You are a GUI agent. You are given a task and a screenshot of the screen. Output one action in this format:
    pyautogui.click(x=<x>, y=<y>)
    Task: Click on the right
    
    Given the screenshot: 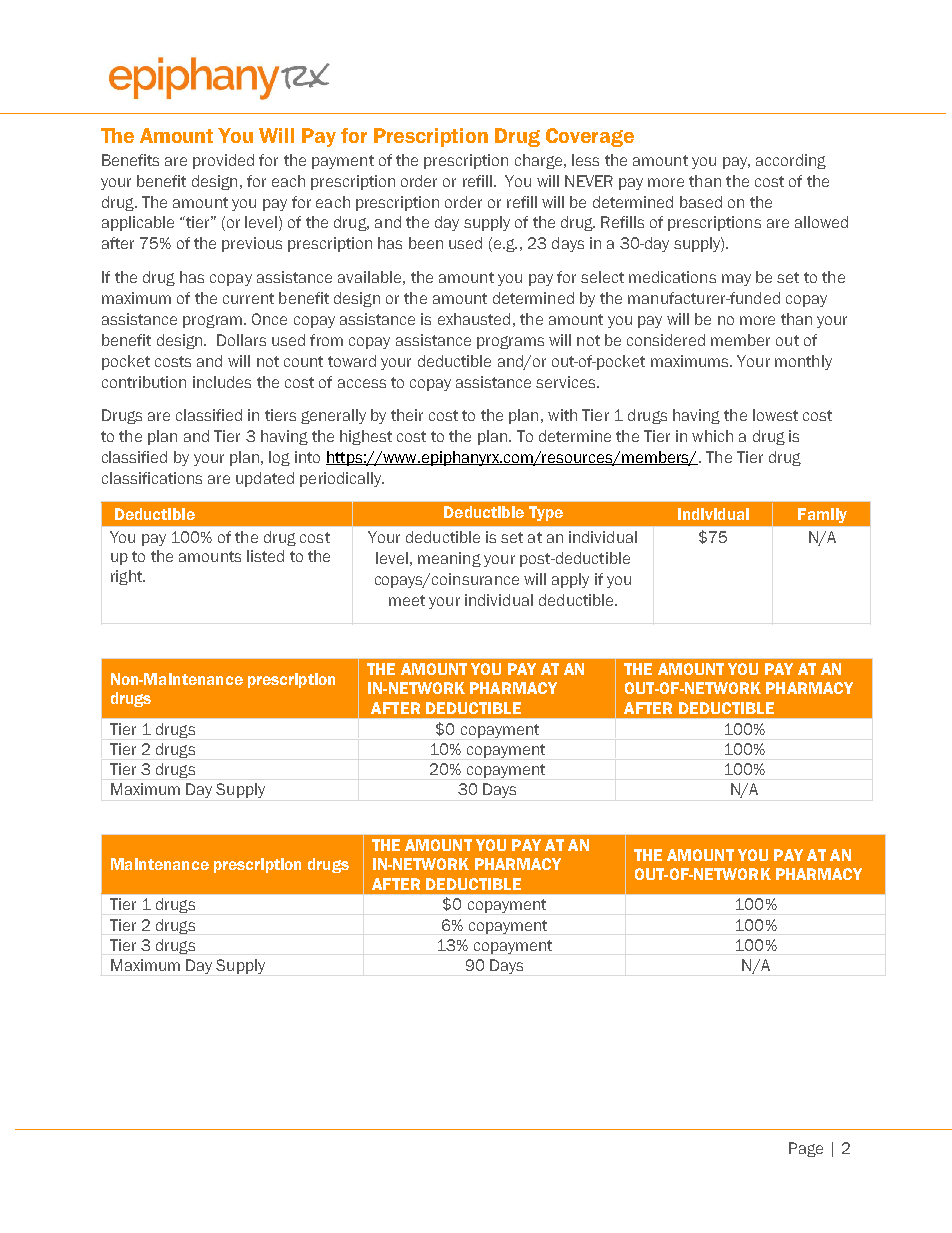 What is the action you would take?
    pyautogui.click(x=127, y=577)
